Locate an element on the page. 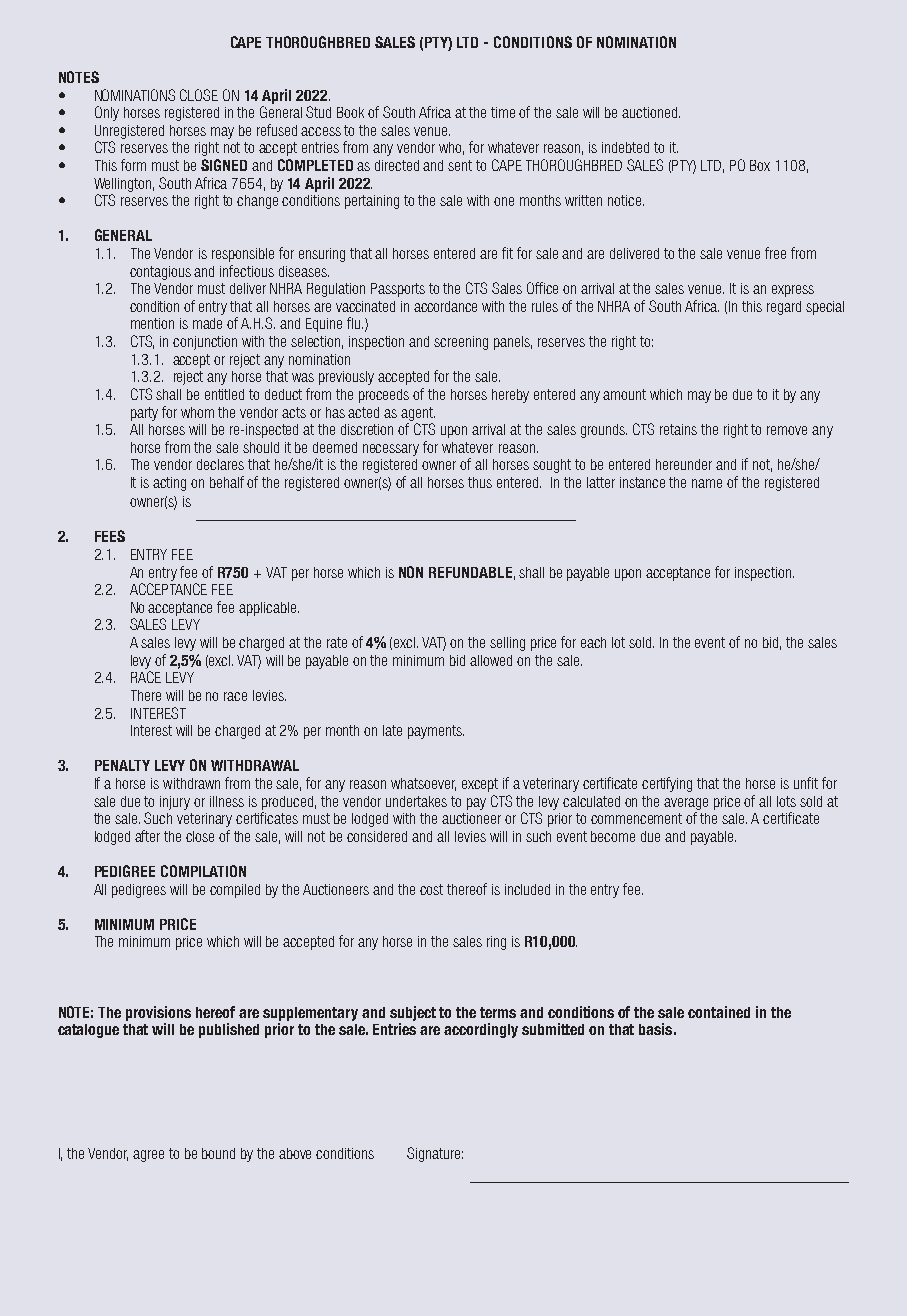  sent is located at coordinates (460, 165).
